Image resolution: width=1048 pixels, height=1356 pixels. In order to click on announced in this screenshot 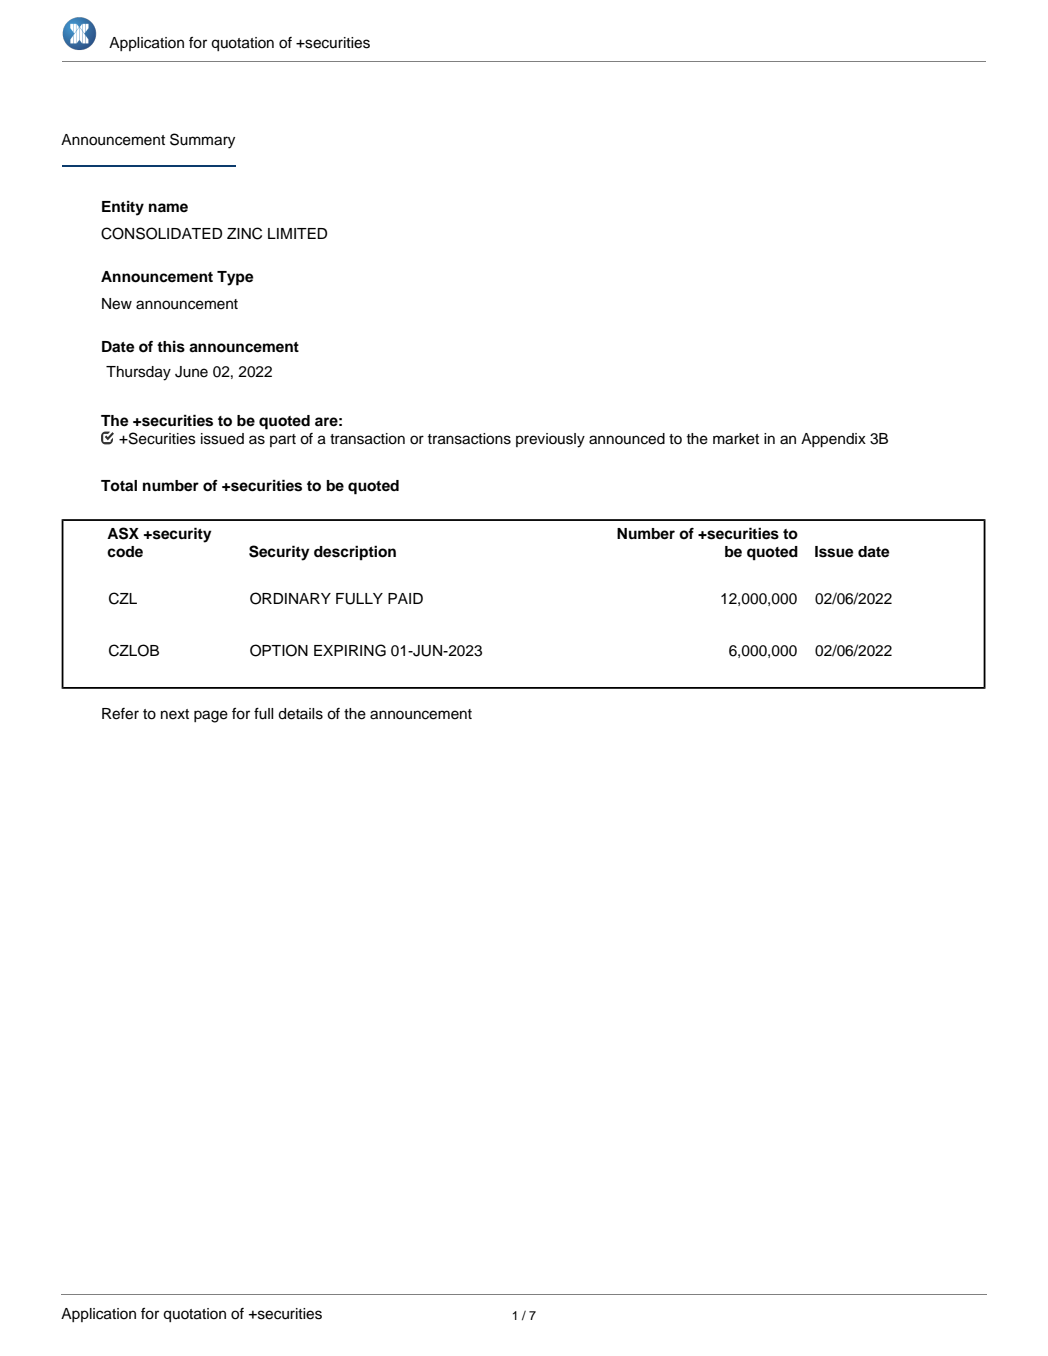, I will do `click(627, 439)`.
